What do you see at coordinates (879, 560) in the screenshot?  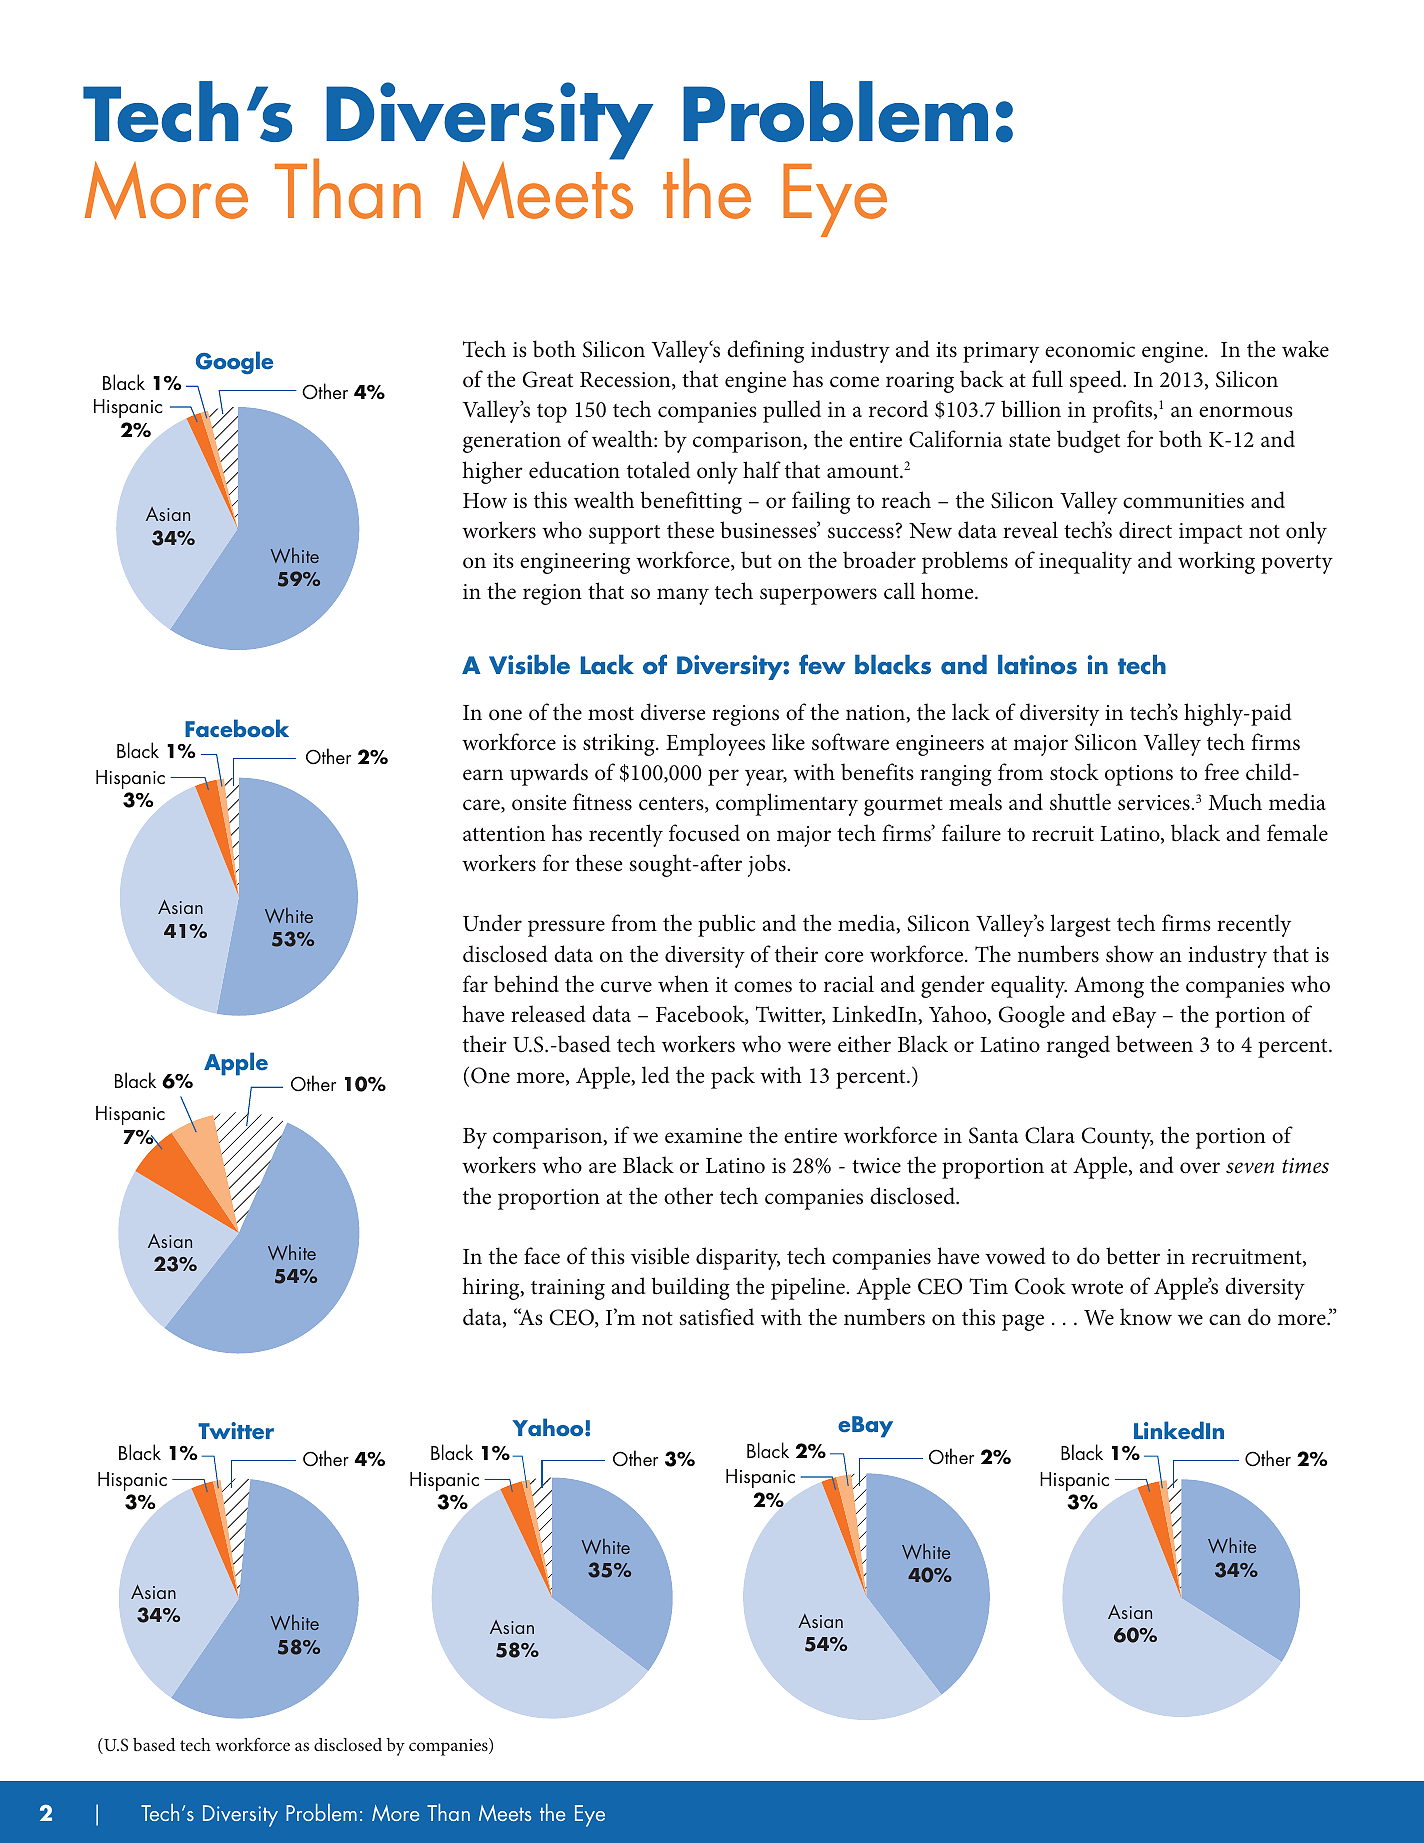 I see `broader` at bounding box center [879, 560].
